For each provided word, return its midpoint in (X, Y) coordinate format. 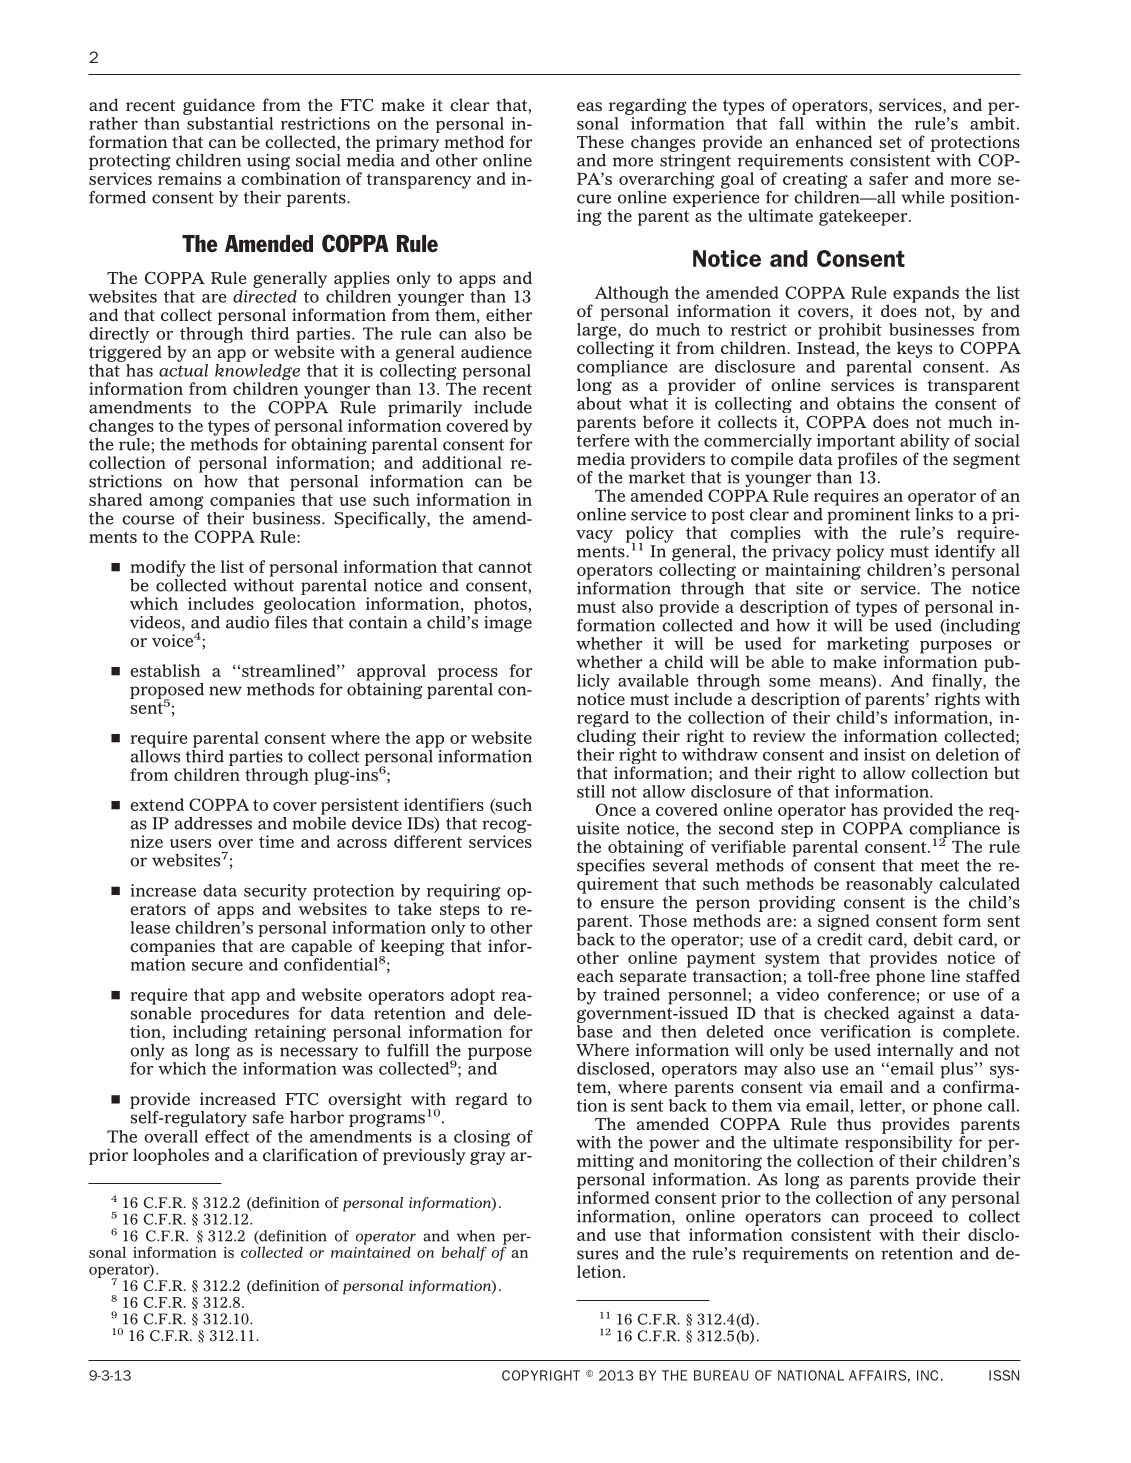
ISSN (1004, 1375)
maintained (371, 1251)
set (891, 142)
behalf (464, 1253)
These (600, 141)
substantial (229, 122)
